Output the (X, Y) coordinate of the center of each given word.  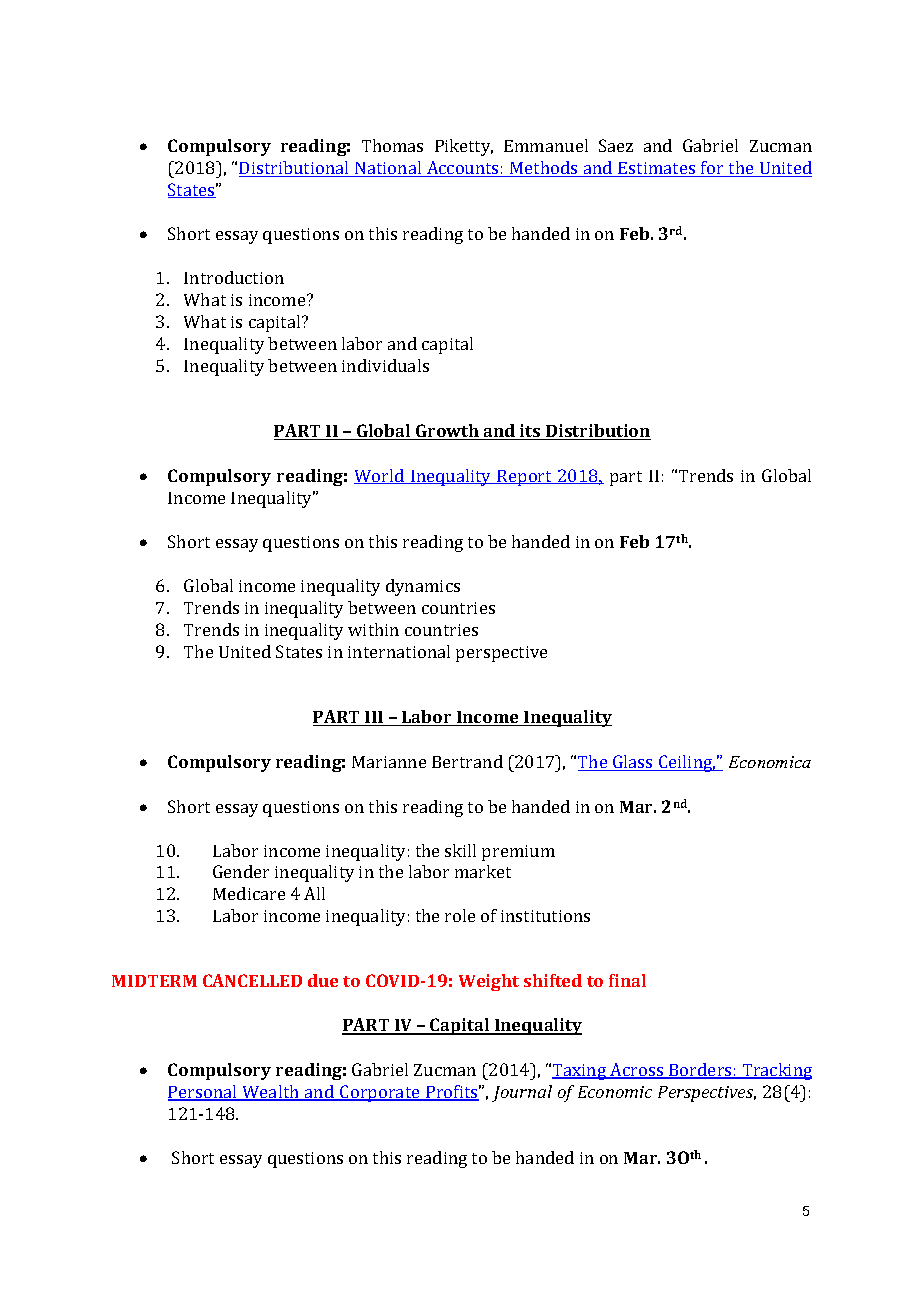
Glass (633, 763)
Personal (203, 1093)
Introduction (234, 277)
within (373, 629)
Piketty (464, 147)
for (712, 169)
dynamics (423, 587)
